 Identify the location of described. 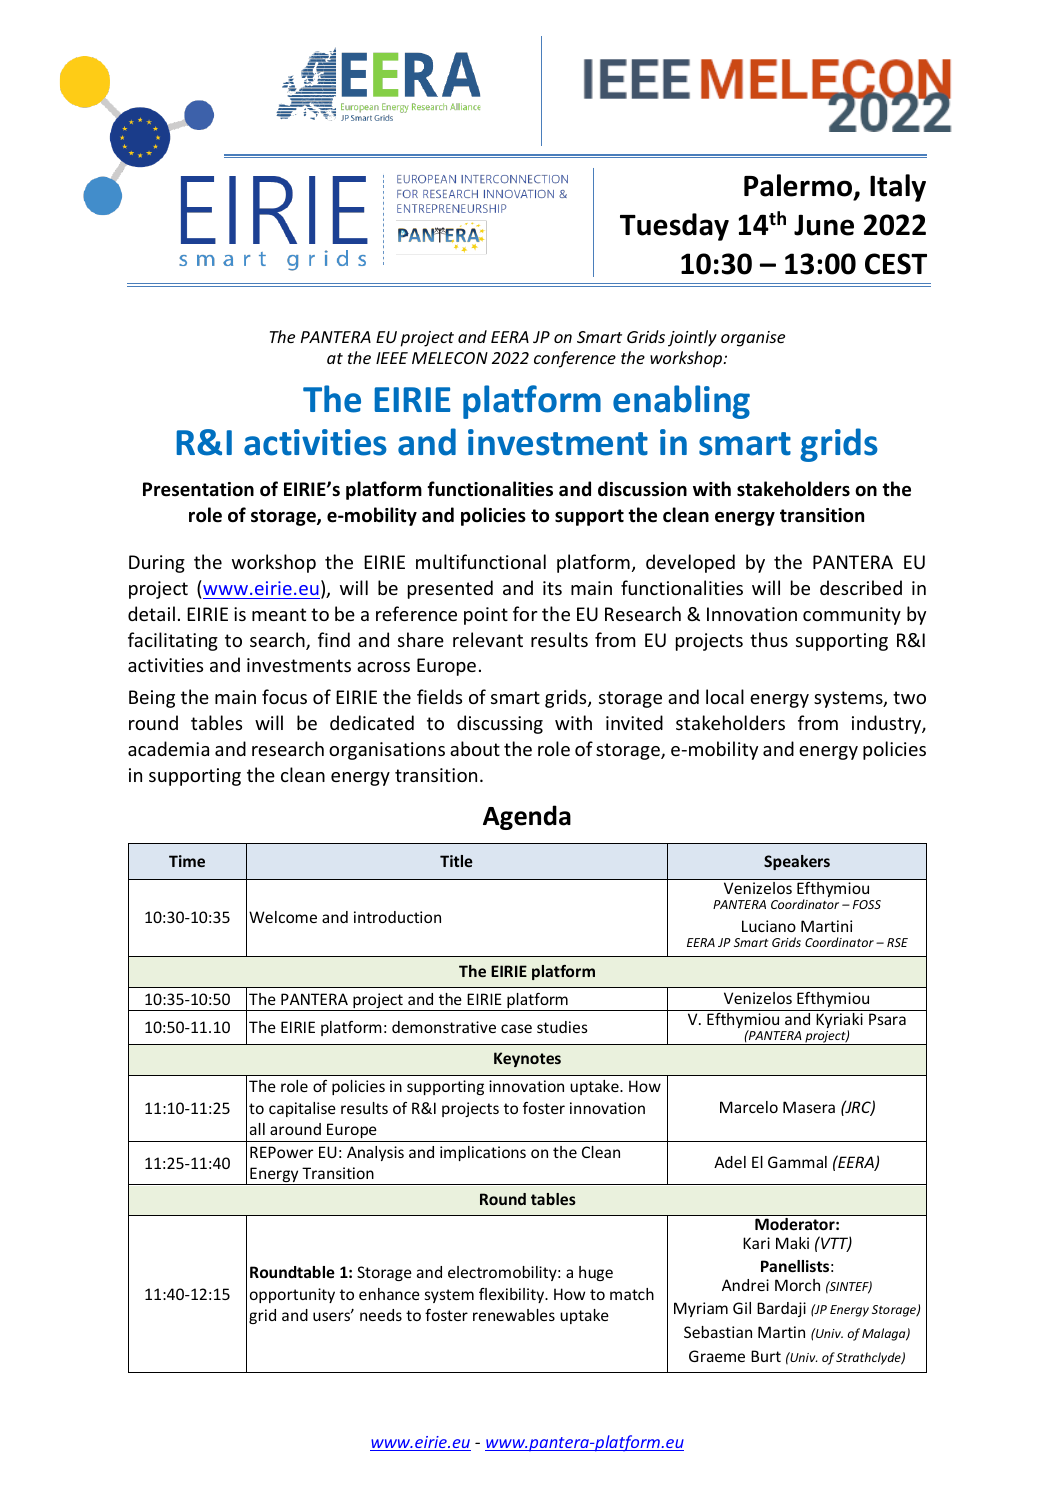
(861, 587).
